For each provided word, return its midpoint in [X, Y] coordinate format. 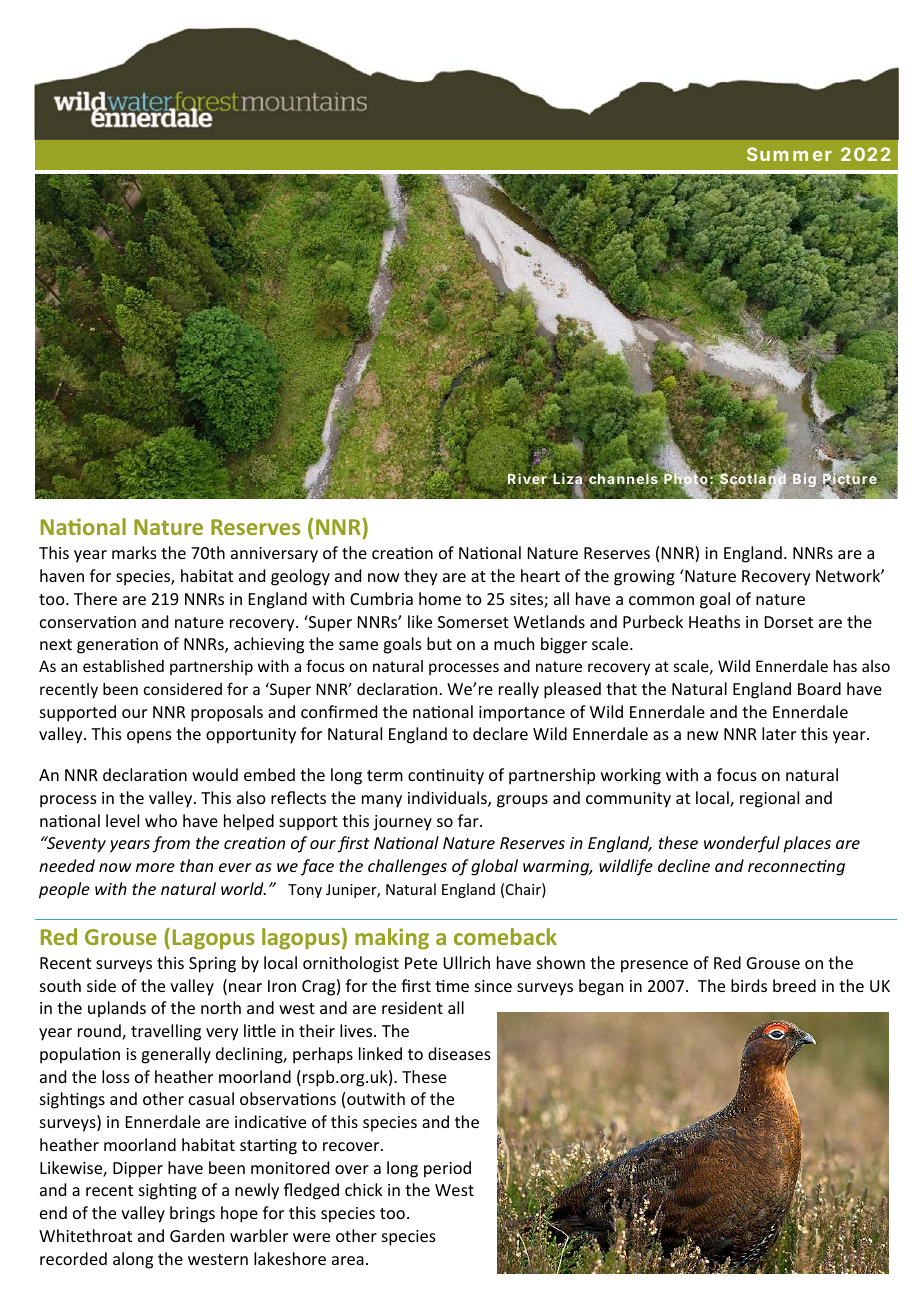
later [779, 733]
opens [149, 737]
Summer [789, 154]
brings [192, 1214]
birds [749, 985]
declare [500, 733]
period [447, 1169]
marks [134, 552]
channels [624, 479]
